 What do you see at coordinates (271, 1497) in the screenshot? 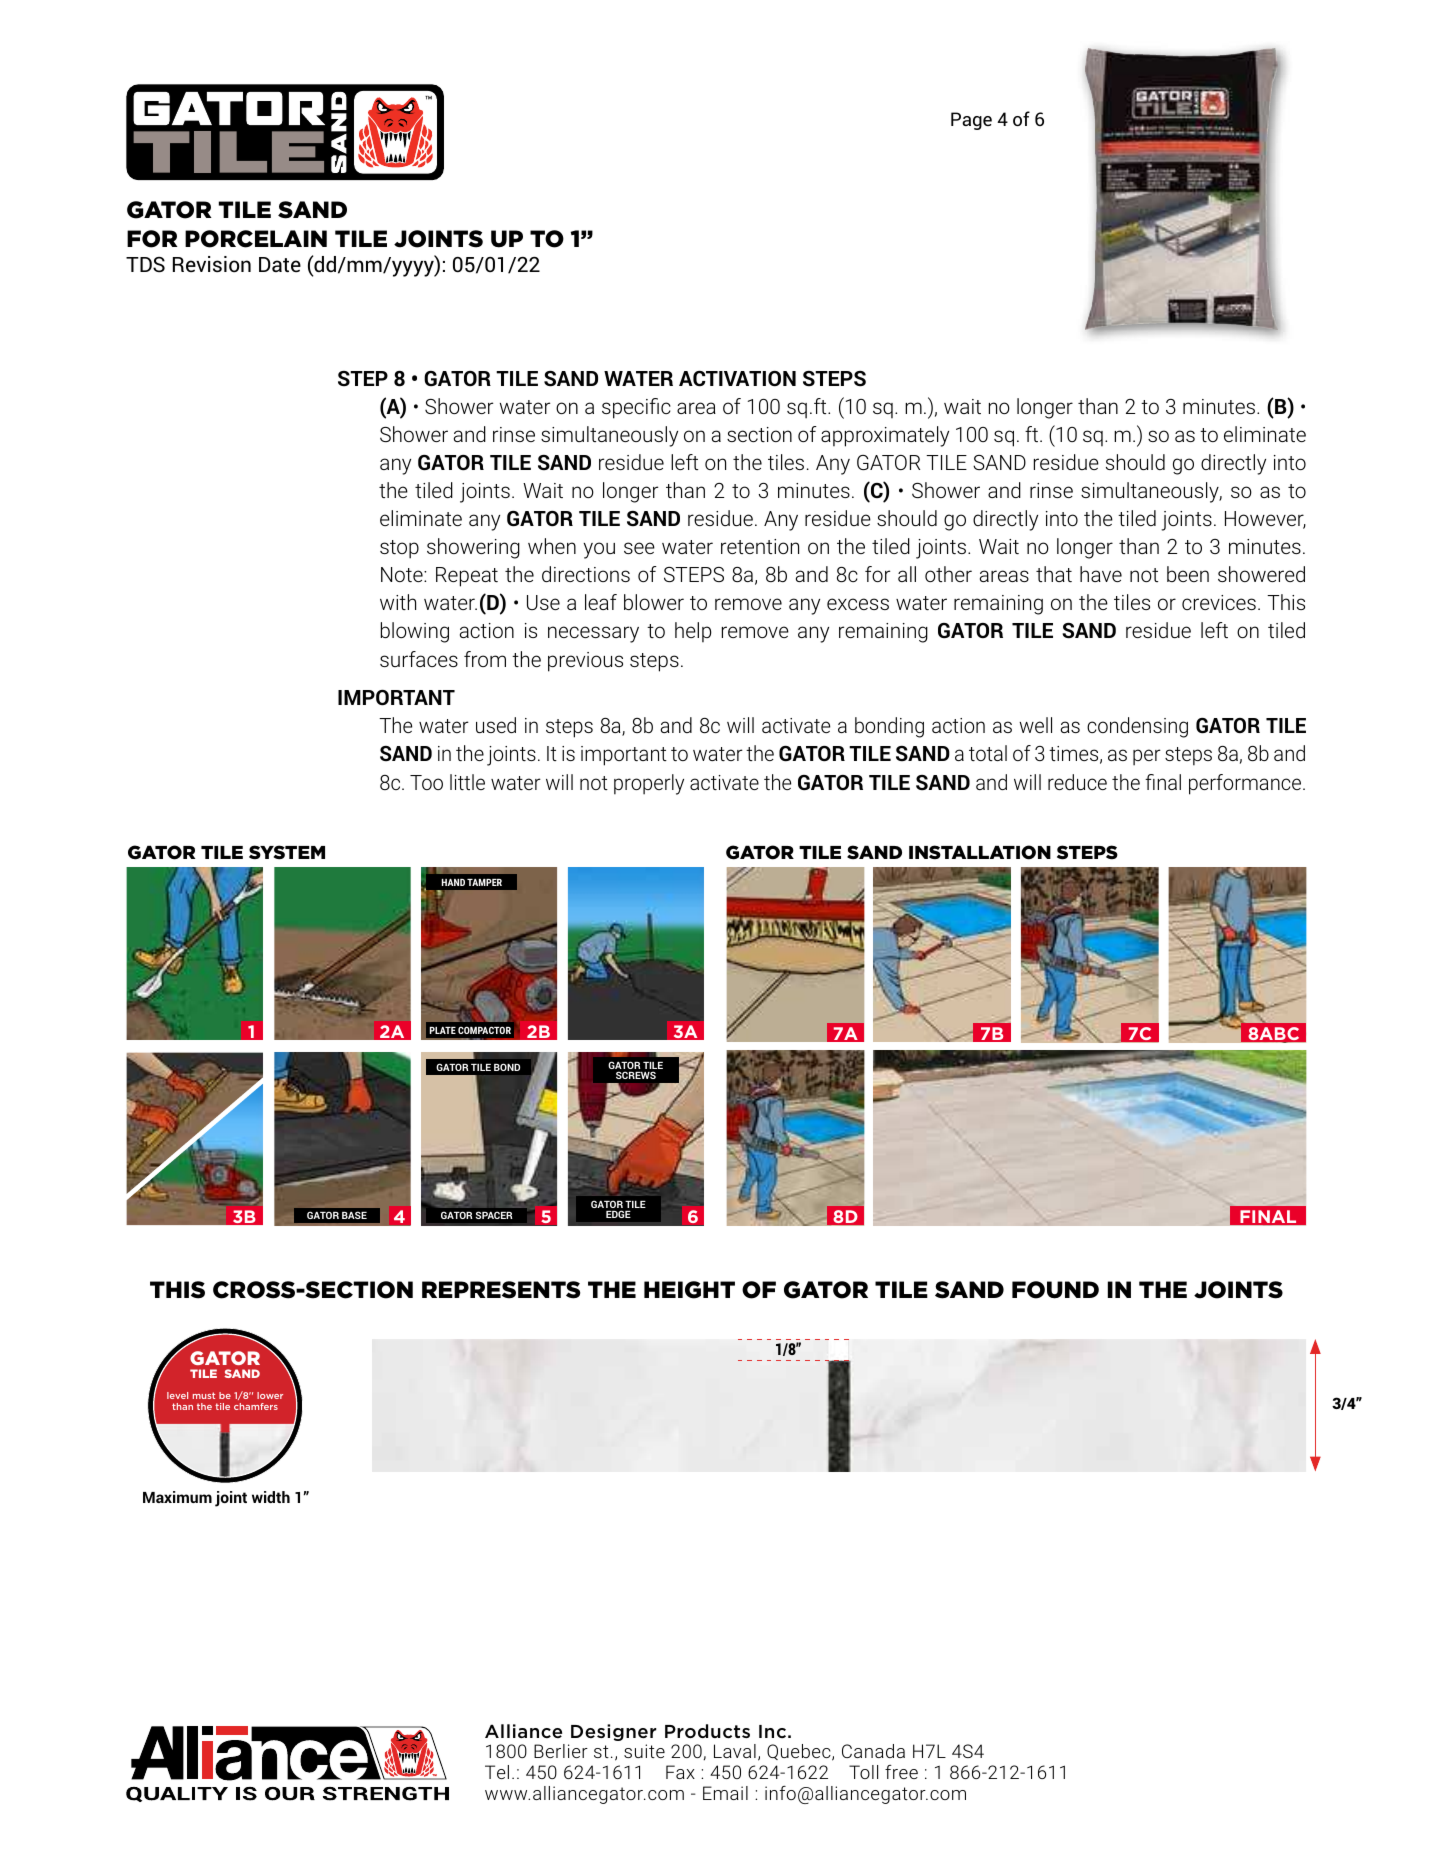
I see `width` at bounding box center [271, 1497].
